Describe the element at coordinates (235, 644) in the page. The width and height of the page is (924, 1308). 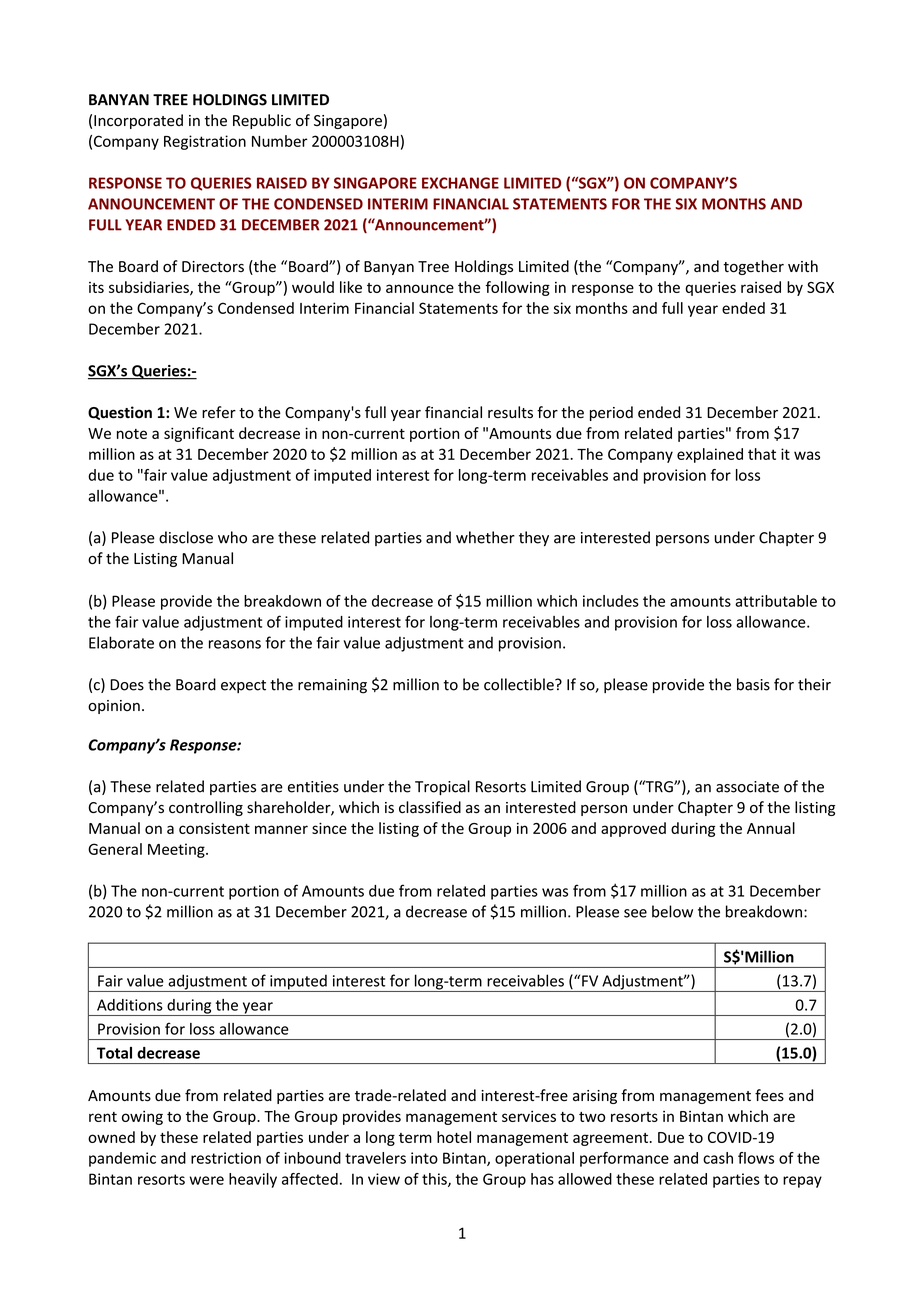
I see `reasons` at that location.
